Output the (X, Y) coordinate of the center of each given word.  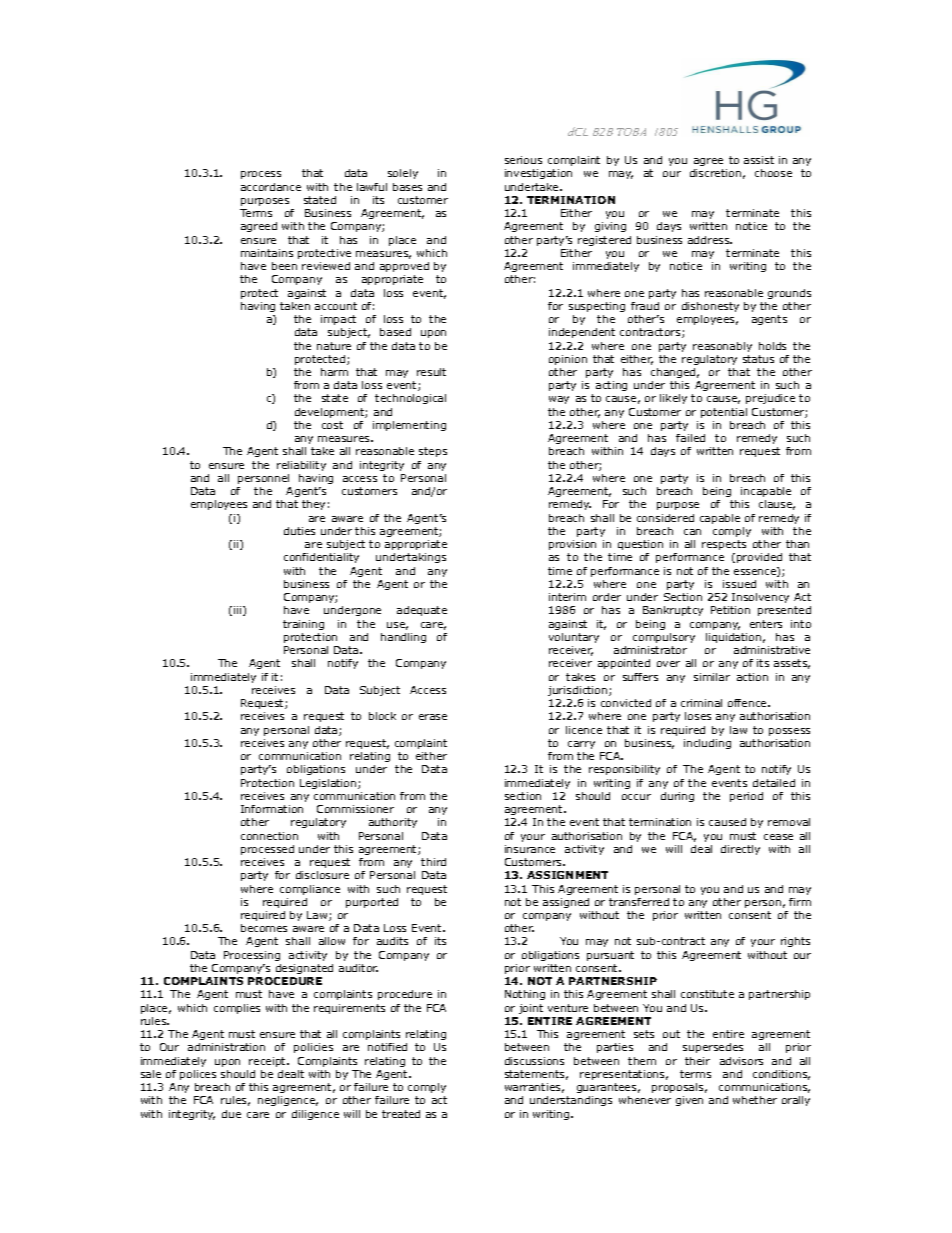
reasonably (722, 347)
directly (740, 850)
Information (272, 809)
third (433, 862)
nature (334, 346)
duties (299, 531)
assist (759, 160)
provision (572, 545)
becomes (264, 928)
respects (724, 545)
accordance (271, 187)
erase (433, 717)
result (431, 372)
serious (523, 160)
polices (198, 1075)
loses (698, 716)
